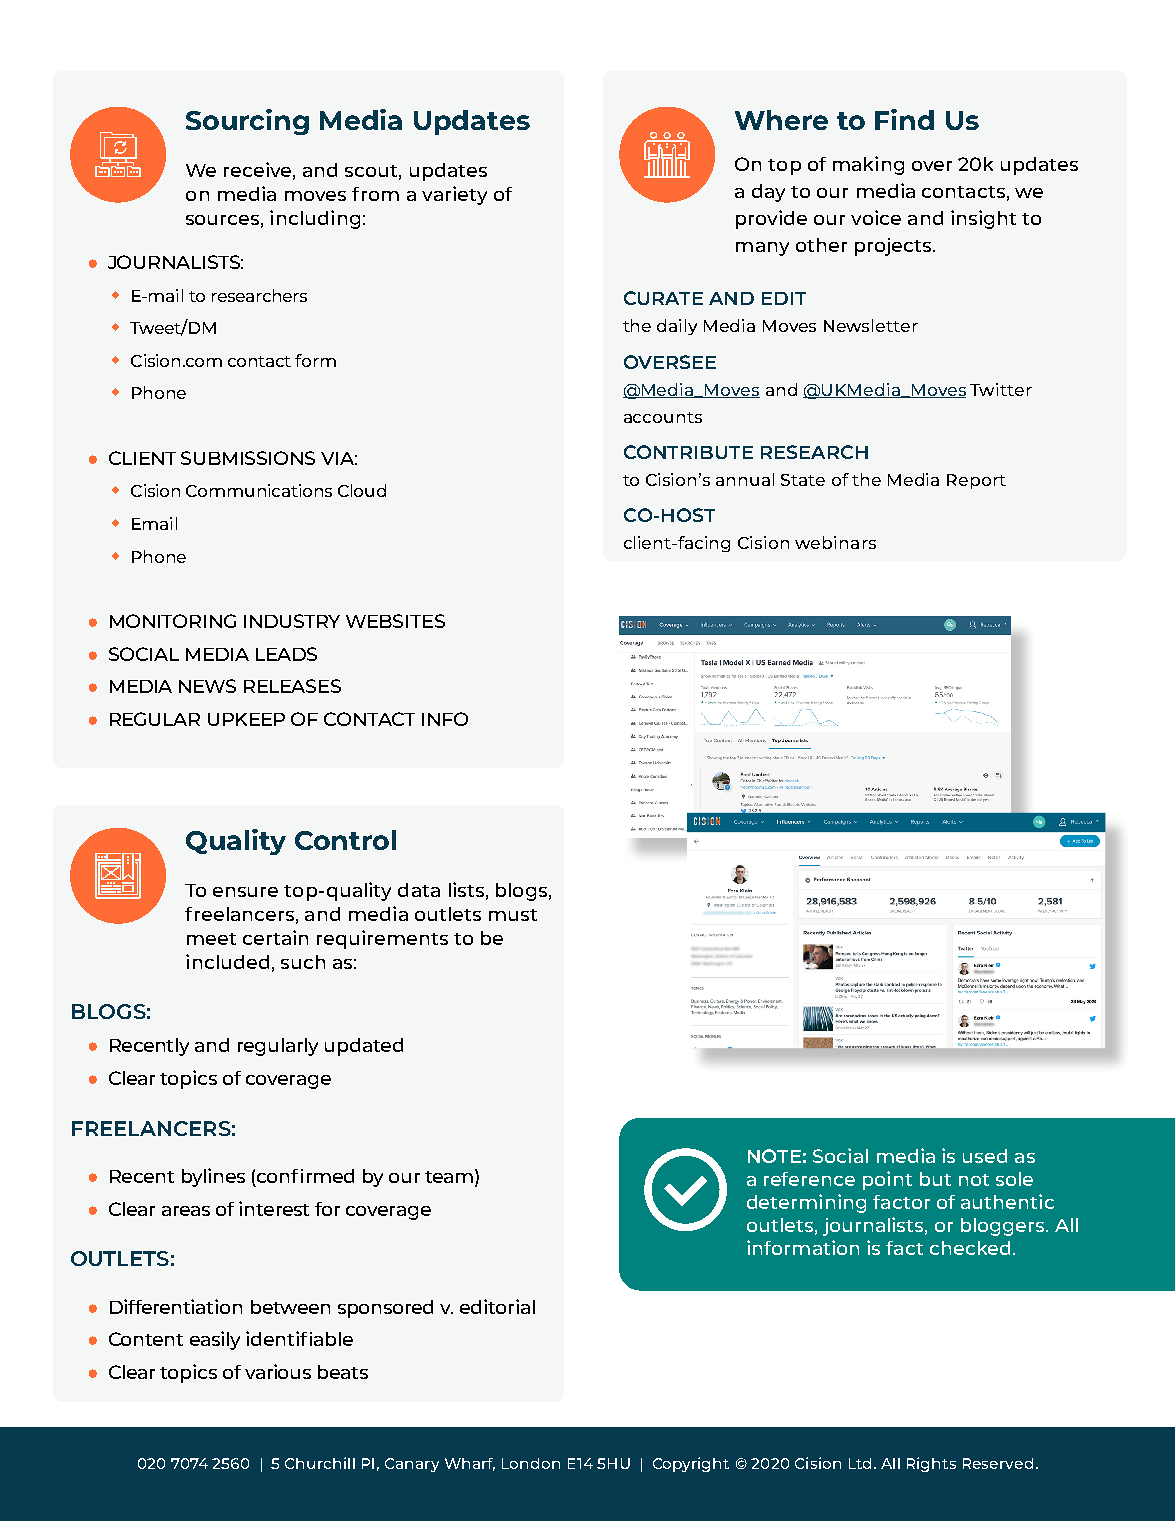  Describe the element at coordinates (247, 122) in the page. I see `Sourcing` at that location.
